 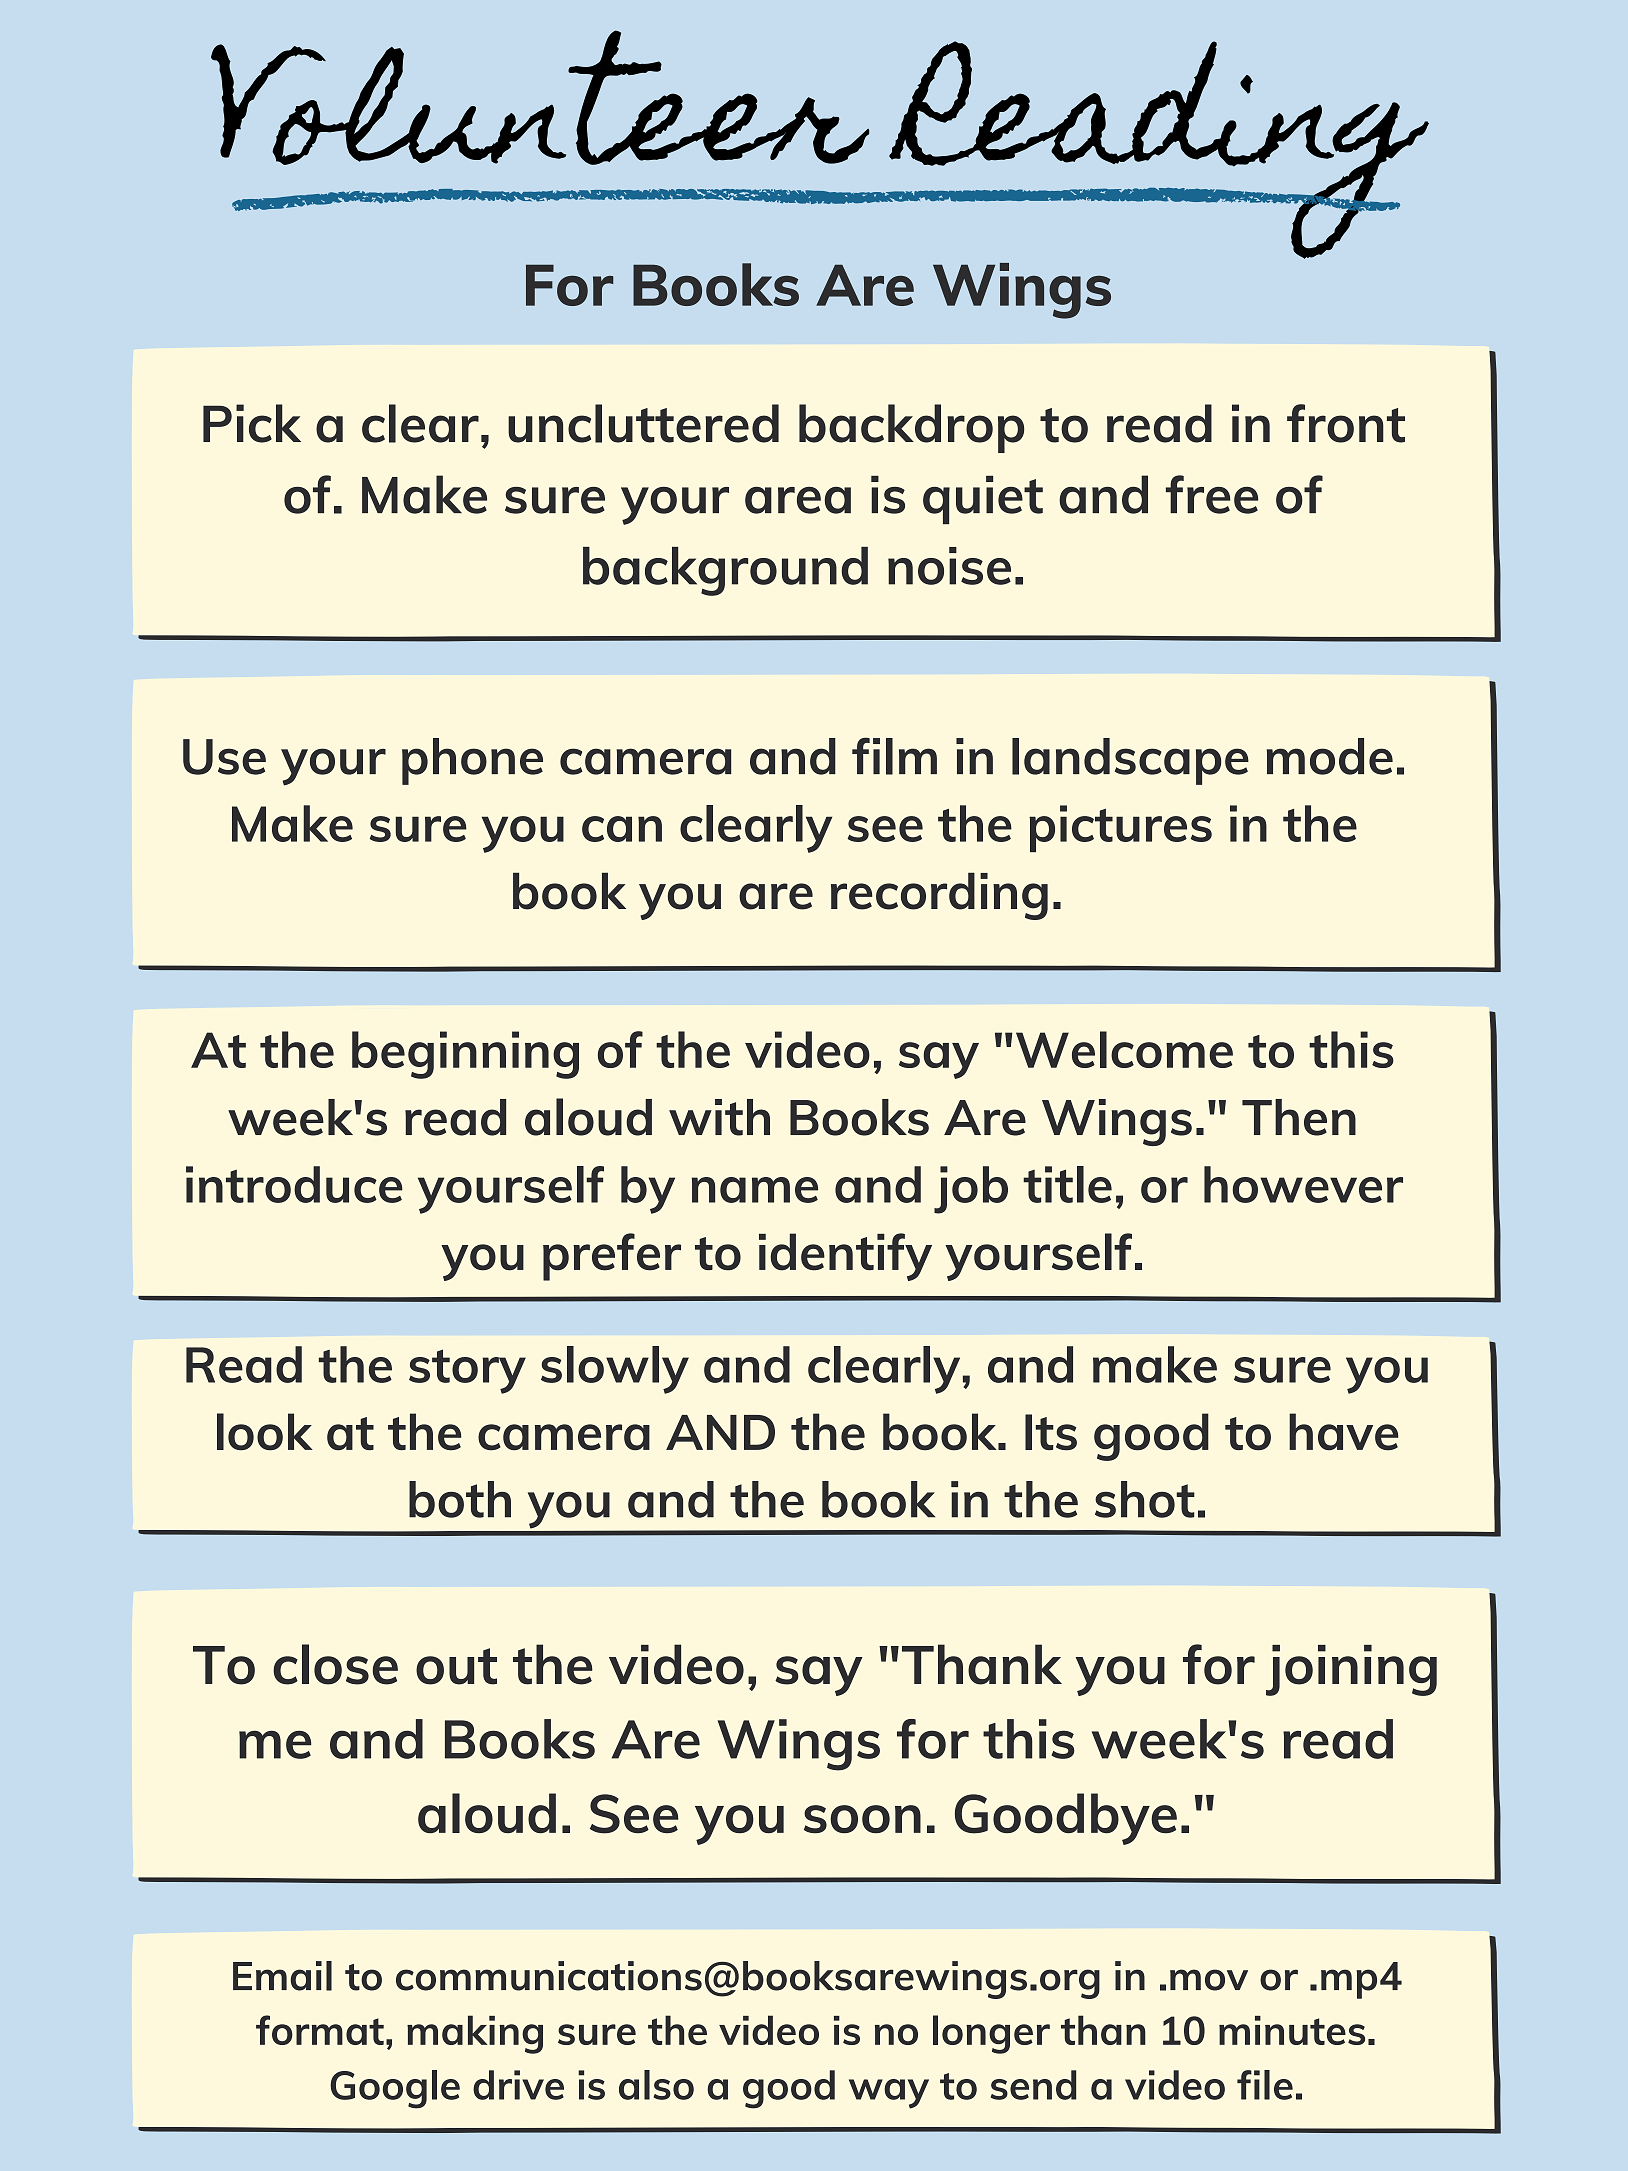 What do you see at coordinates (725, 571) in the screenshot?
I see `background` at bounding box center [725, 571].
